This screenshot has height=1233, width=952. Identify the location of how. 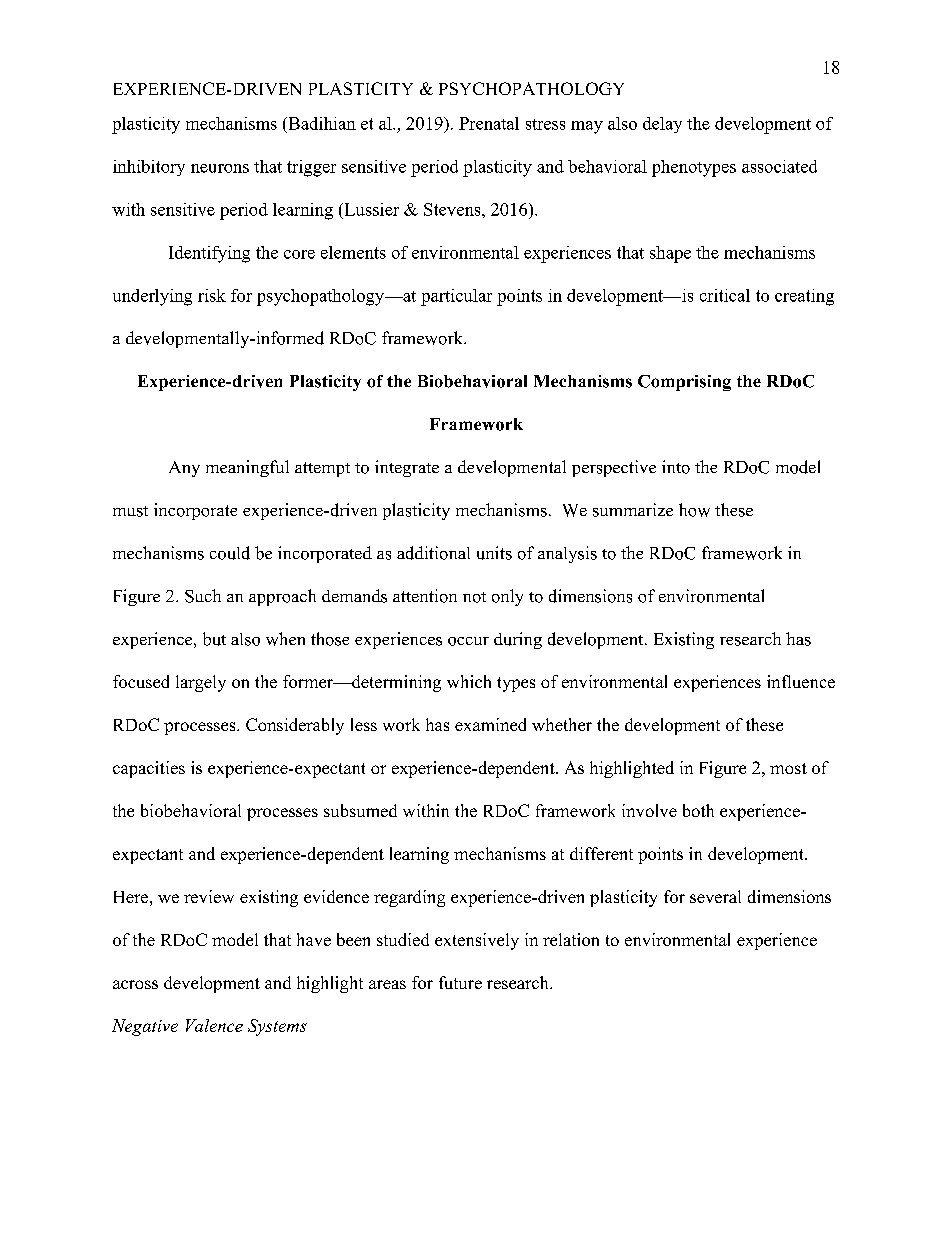
(694, 510).
